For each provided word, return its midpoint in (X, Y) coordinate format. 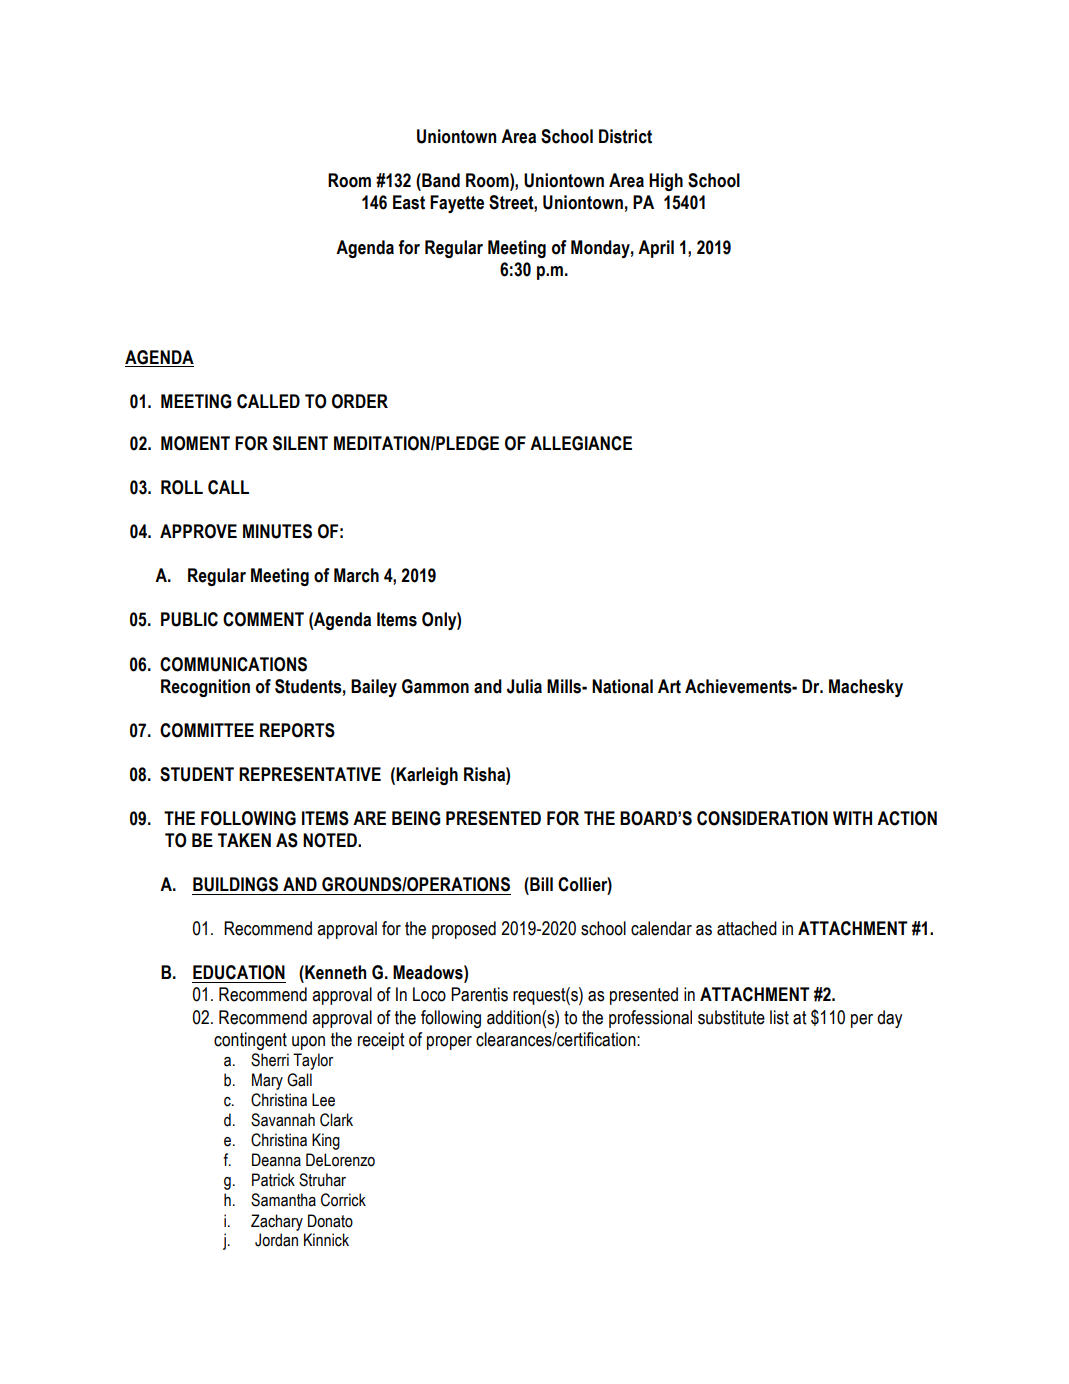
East (409, 202)
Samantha (283, 1200)
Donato (330, 1221)
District (625, 136)
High (666, 182)
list (779, 1017)
